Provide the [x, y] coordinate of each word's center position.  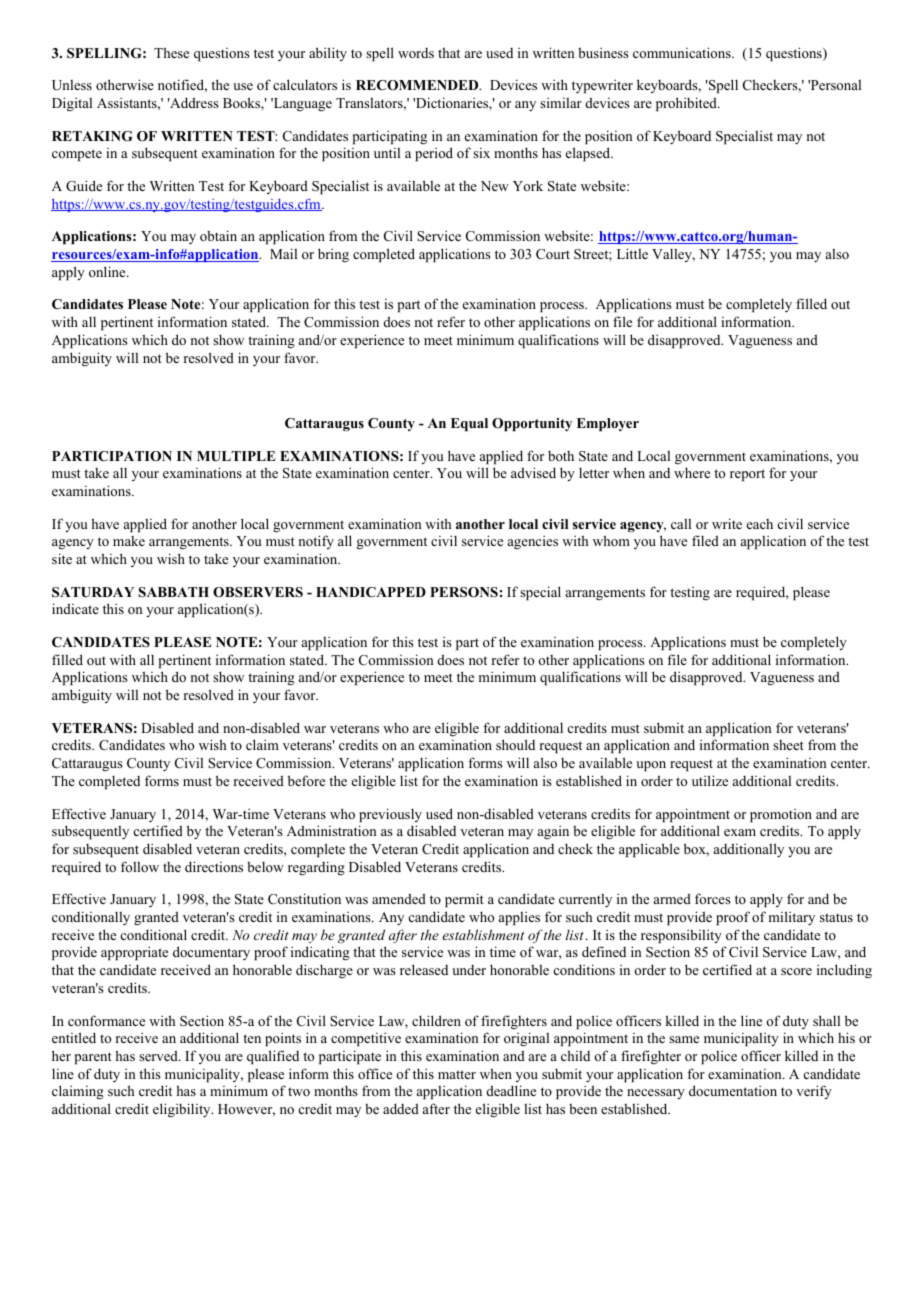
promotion [781, 815]
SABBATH [173, 592]
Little [632, 253]
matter [457, 1074]
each [760, 524]
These [171, 52]
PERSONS [464, 592]
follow [140, 866]
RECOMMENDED [418, 85]
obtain [218, 235]
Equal [469, 424]
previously [390, 815]
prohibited [687, 104]
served [159, 1055]
